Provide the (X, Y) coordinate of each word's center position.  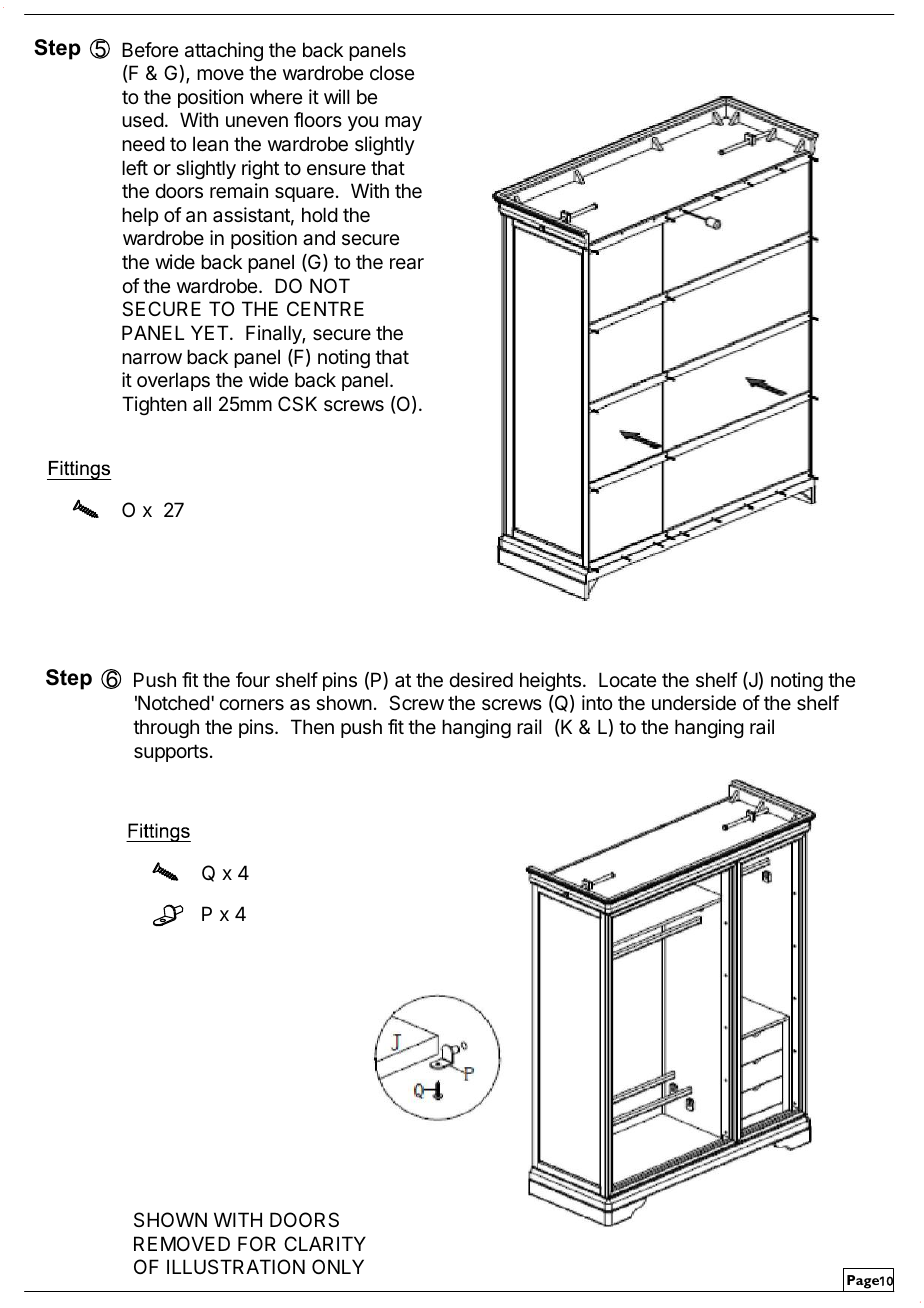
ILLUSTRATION (236, 1266)
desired (481, 680)
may (403, 123)
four (253, 679)
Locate (627, 680)
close (392, 72)
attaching (224, 51)
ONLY (338, 1266)
